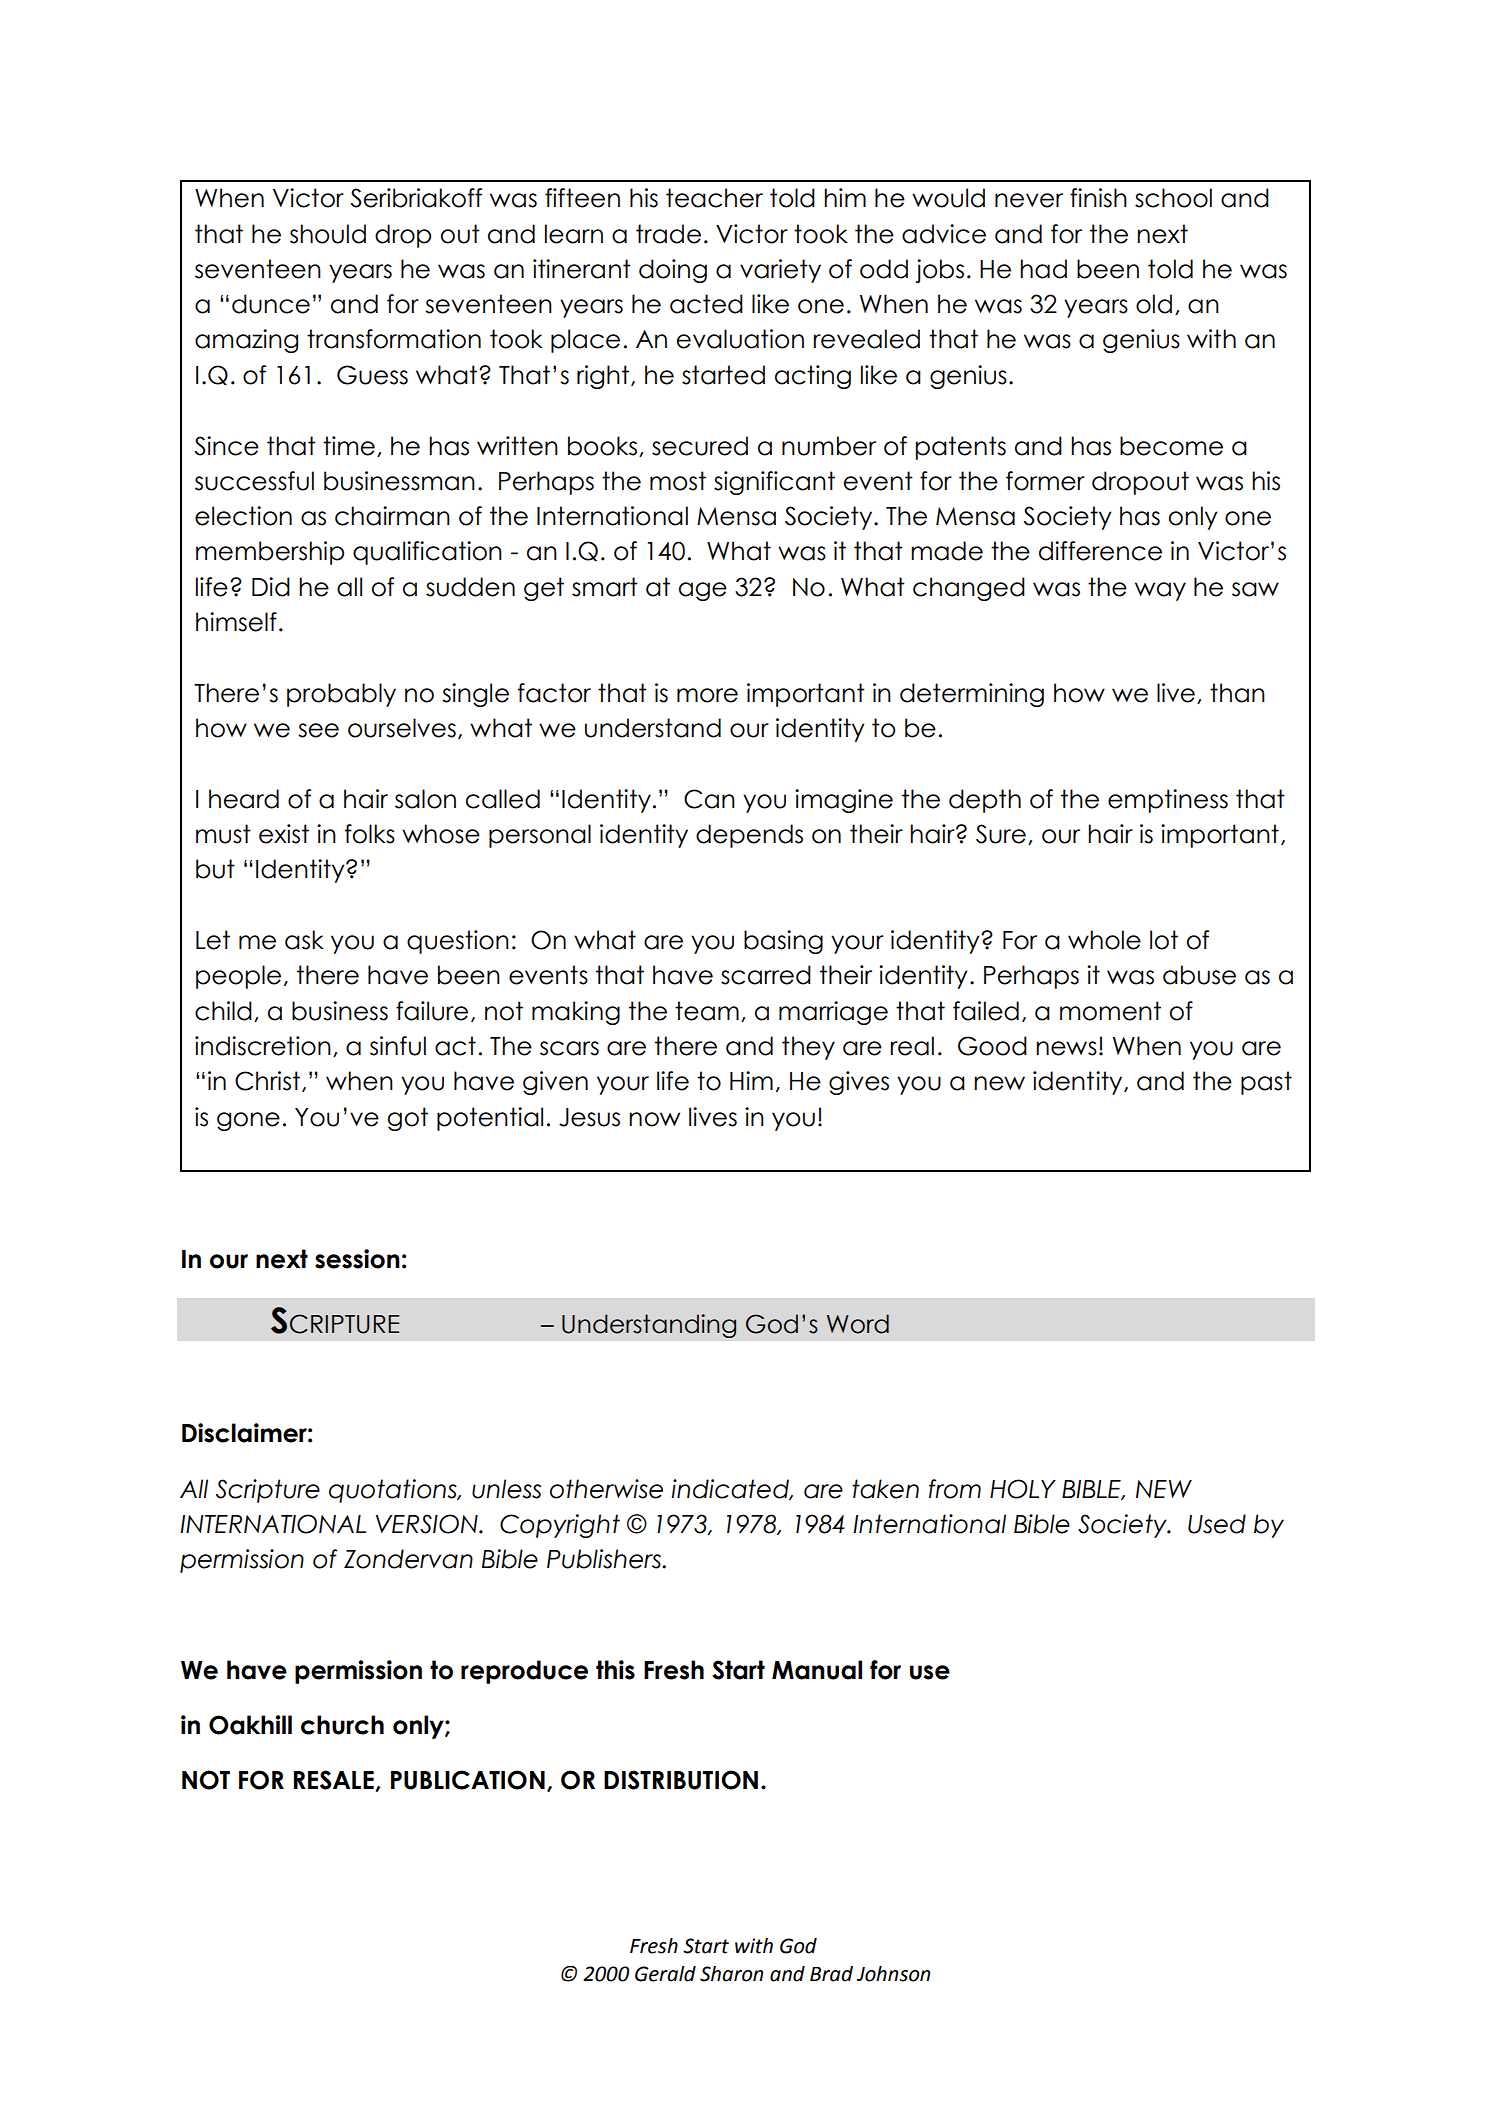 This screenshot has width=1491, height=2109. What do you see at coordinates (780, 271) in the screenshot?
I see `variety` at bounding box center [780, 271].
